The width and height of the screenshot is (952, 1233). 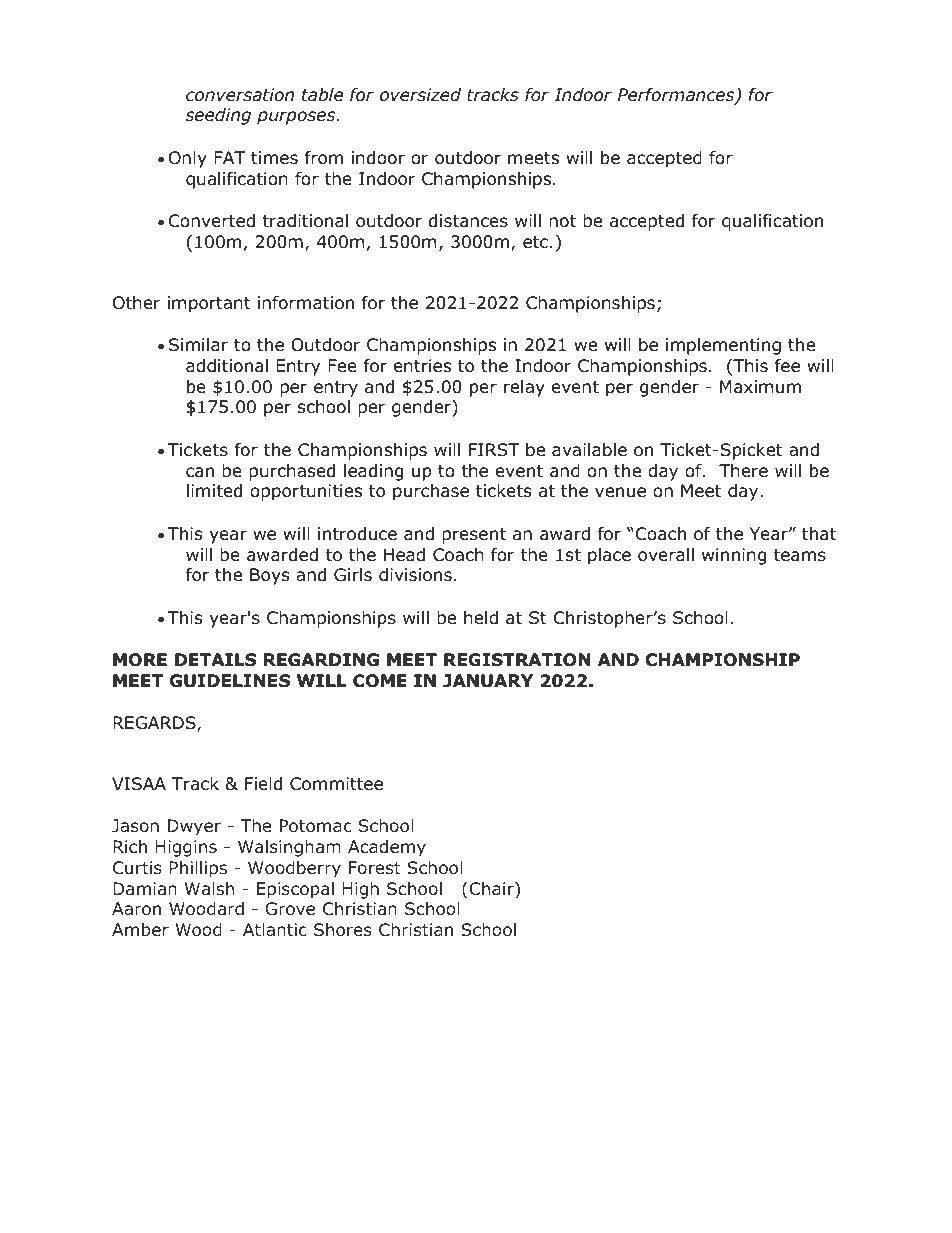 What do you see at coordinates (209, 888) in the screenshot?
I see `Walsh` at bounding box center [209, 888].
